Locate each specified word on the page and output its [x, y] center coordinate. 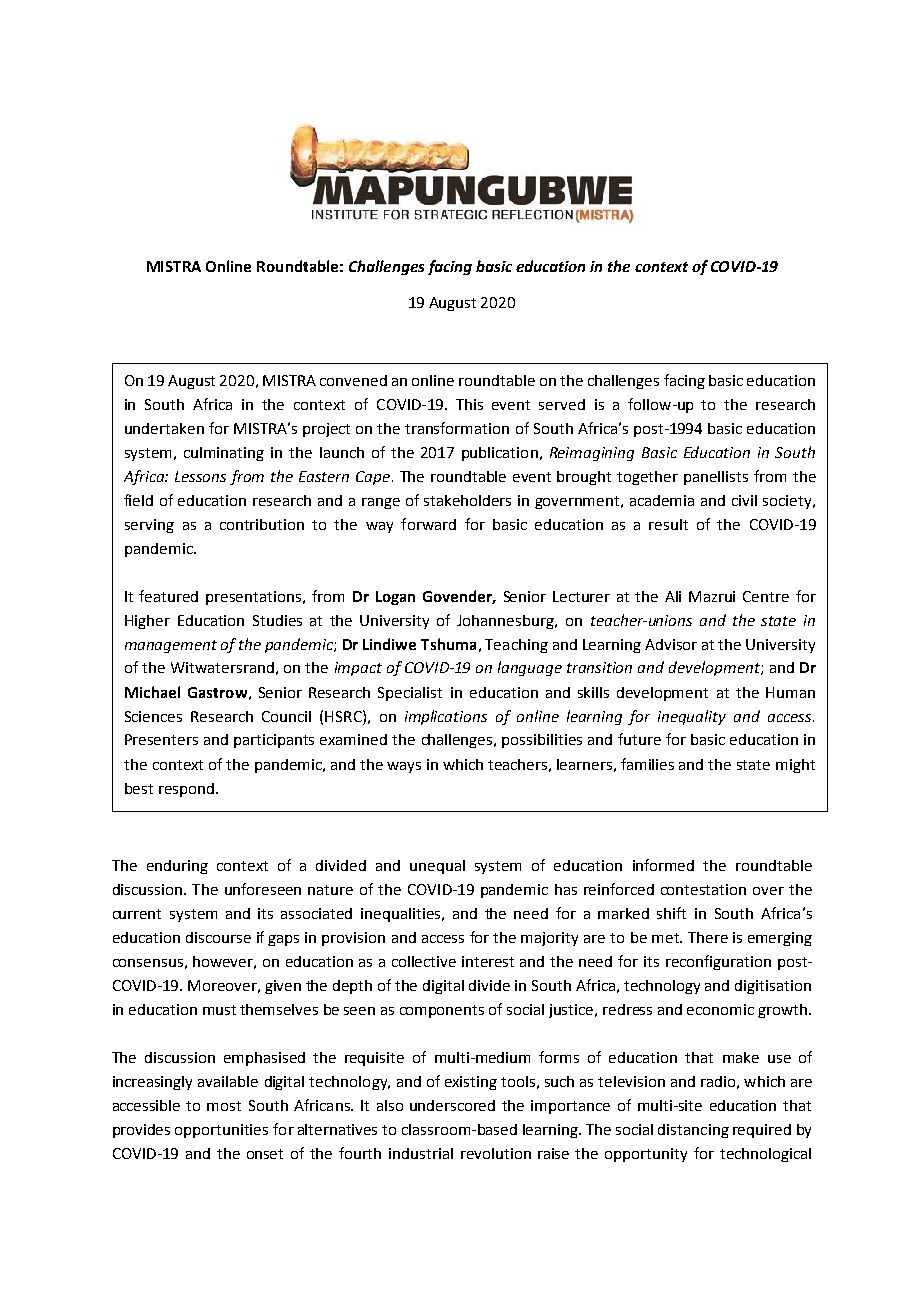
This [469, 404]
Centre [766, 596]
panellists [716, 478]
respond [186, 790]
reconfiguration [718, 962]
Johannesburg [506, 622]
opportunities [221, 1131]
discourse [218, 937]
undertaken [164, 428]
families [647, 764]
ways [404, 767]
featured [168, 596]
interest [488, 961]
